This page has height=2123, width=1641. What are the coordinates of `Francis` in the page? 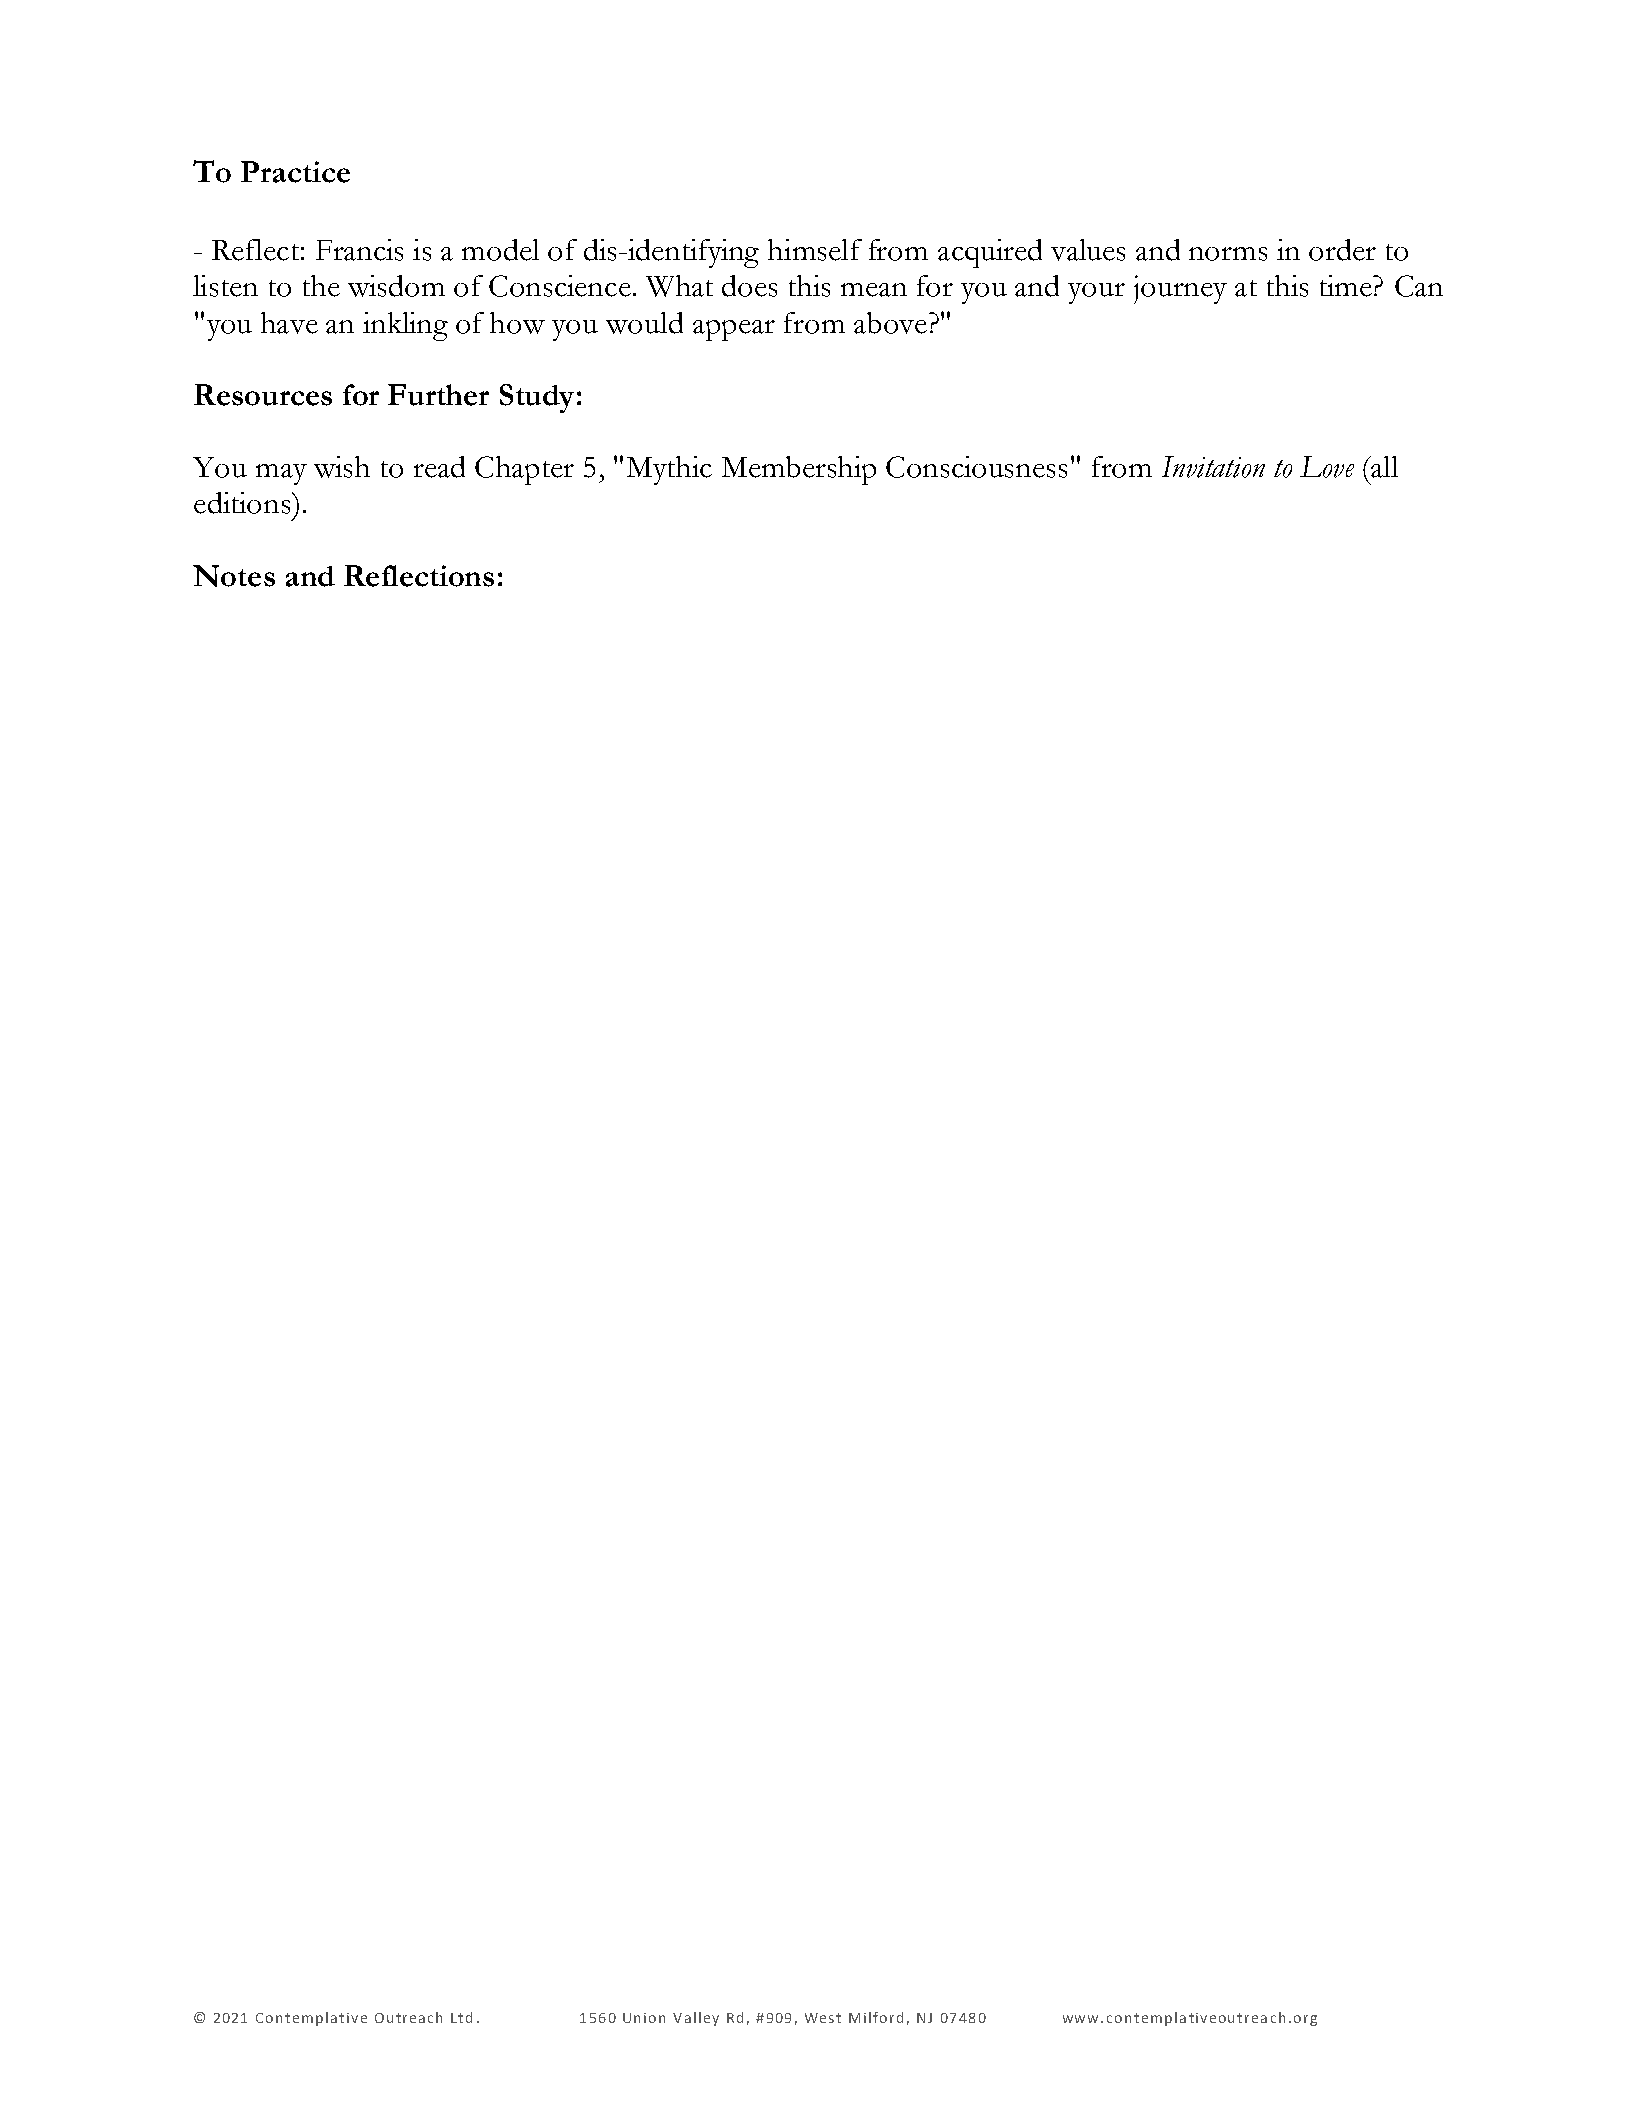 It's located at (359, 250).
